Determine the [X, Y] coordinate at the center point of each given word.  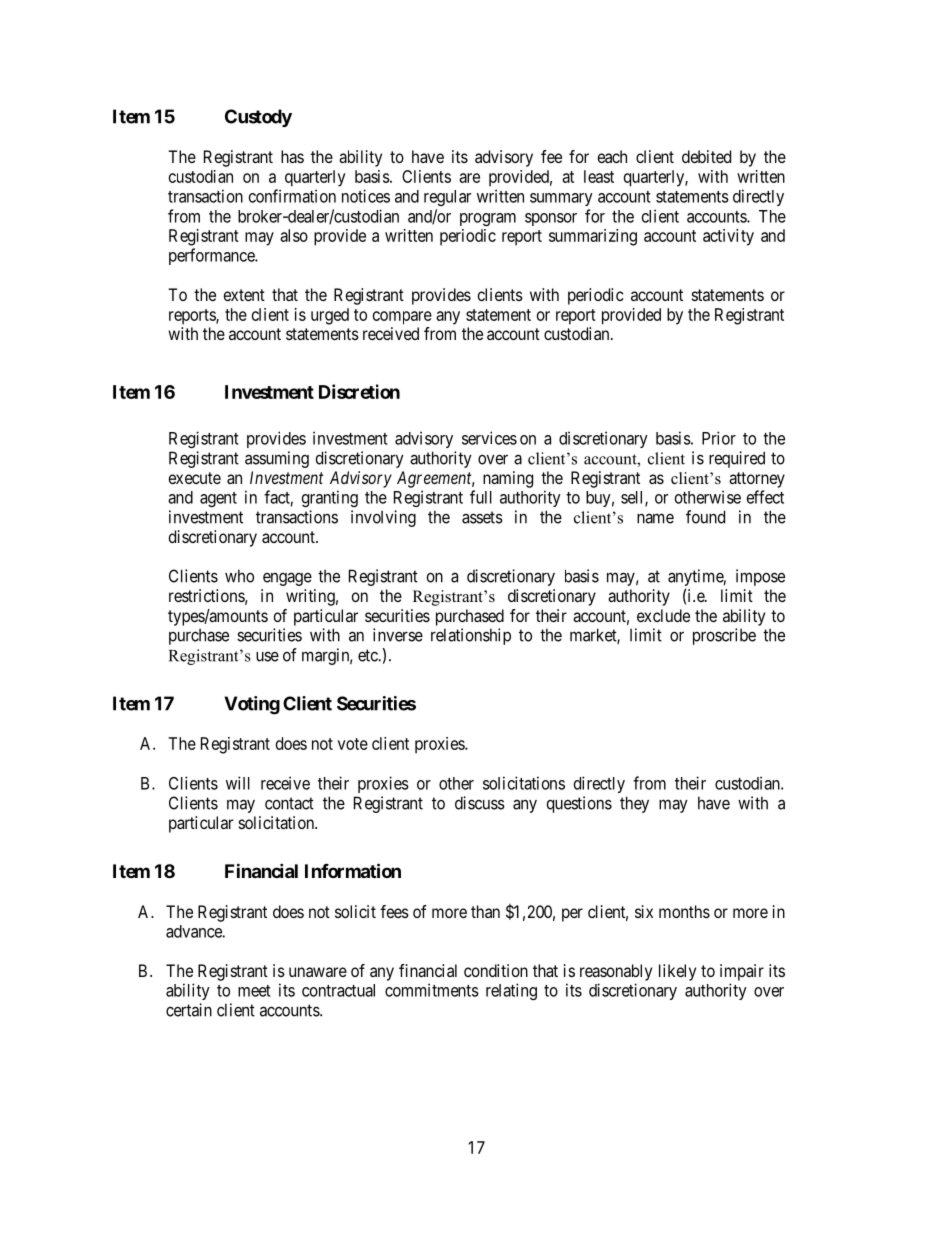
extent [244, 295]
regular [447, 198]
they [634, 804]
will [238, 783]
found [705, 517]
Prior [719, 438]
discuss [480, 803]
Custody [258, 118]
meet [254, 991]
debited [706, 156]
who [239, 576]
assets [482, 517]
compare [402, 318]
